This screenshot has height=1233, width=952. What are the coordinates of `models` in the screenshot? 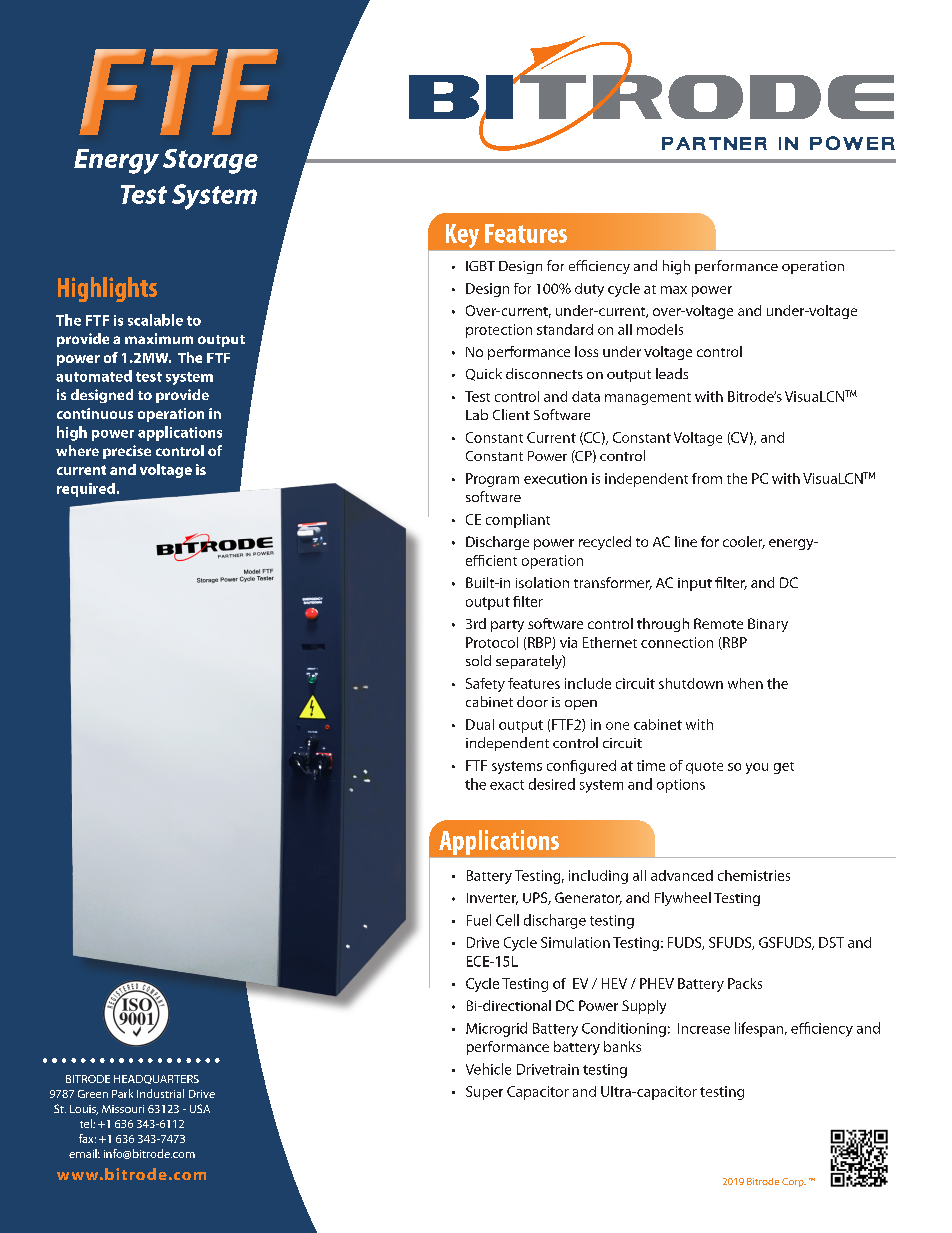 It's located at (660, 329).
